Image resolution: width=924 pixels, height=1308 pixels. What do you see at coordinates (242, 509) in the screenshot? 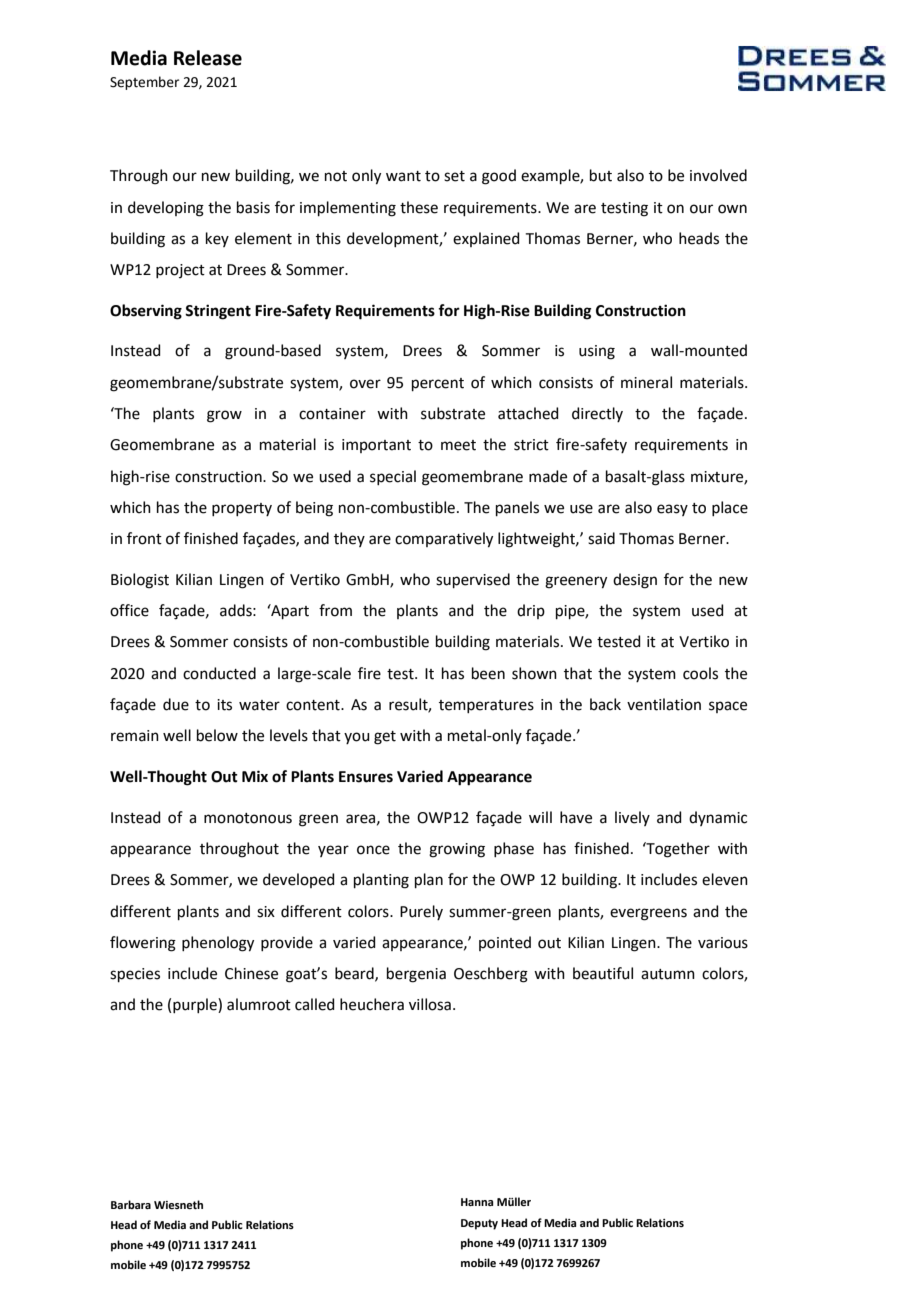
I see `property` at bounding box center [242, 509].
